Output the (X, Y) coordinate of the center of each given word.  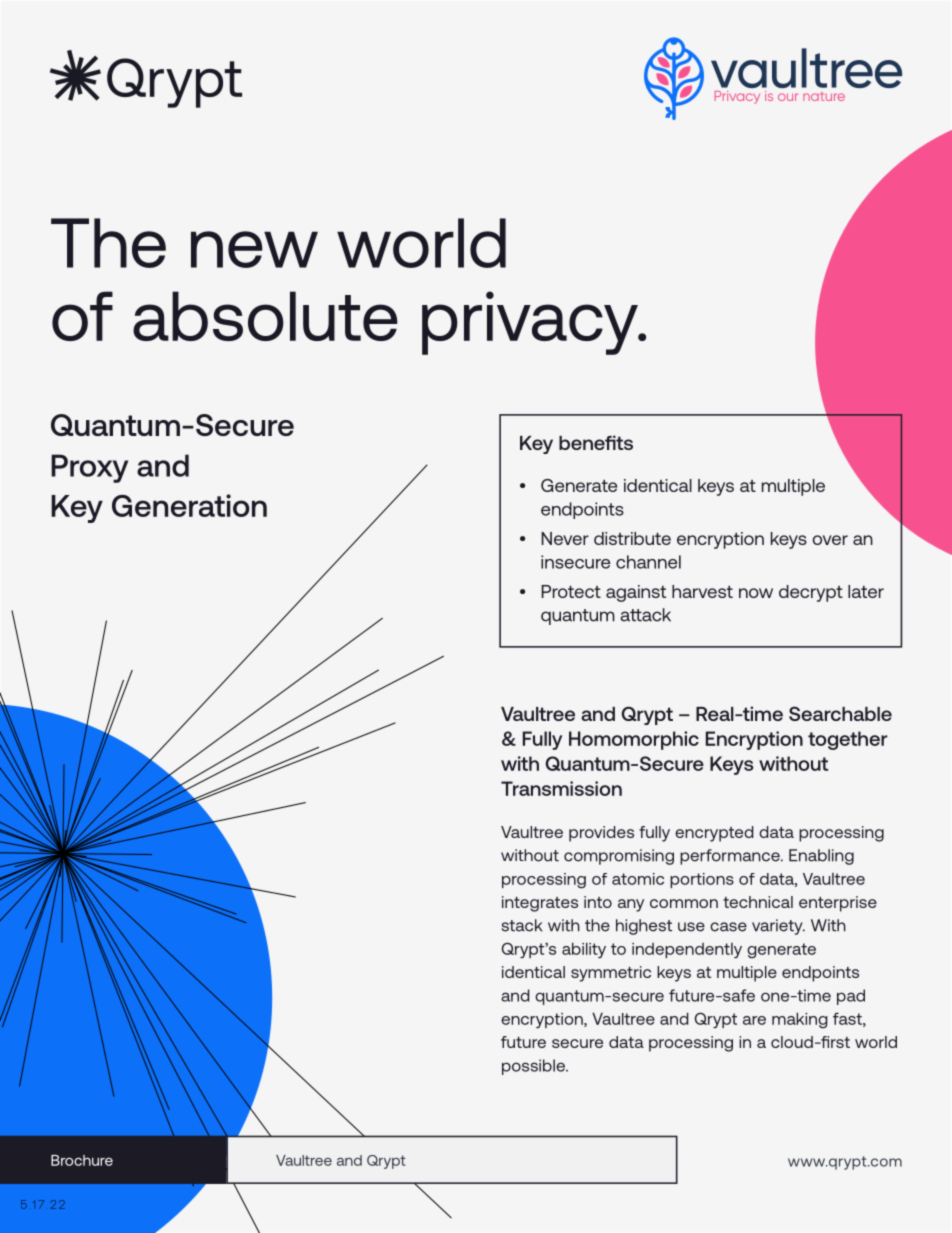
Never (565, 538)
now (756, 593)
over (830, 540)
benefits (596, 442)
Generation (189, 505)
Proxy (89, 468)
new (254, 249)
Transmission (561, 788)
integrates (540, 904)
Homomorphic (634, 740)
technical (758, 902)
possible (534, 1067)
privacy (531, 323)
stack (522, 925)
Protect (571, 591)
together (848, 740)
